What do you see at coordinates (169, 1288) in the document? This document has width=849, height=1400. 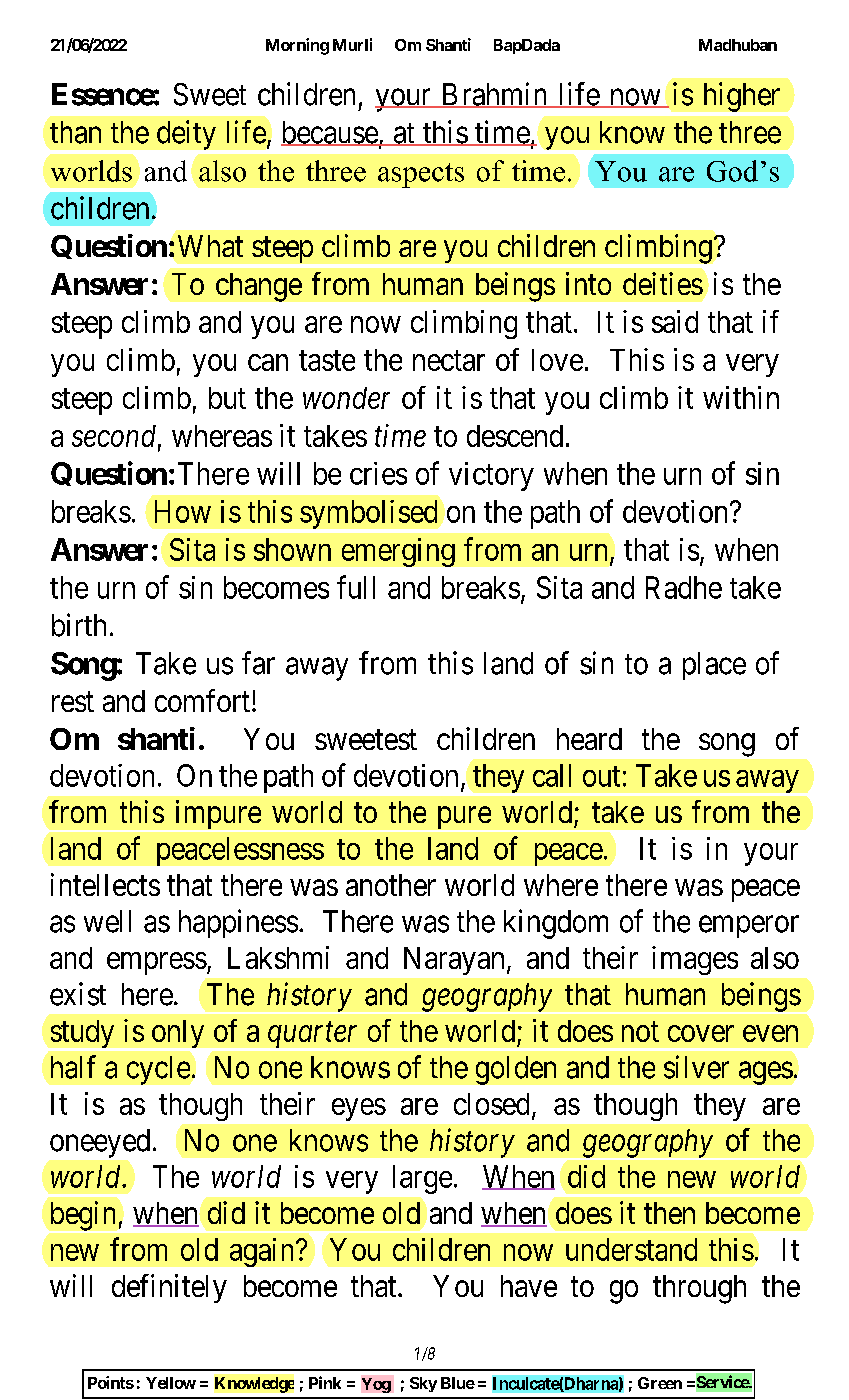 I see `definitely` at bounding box center [169, 1288].
